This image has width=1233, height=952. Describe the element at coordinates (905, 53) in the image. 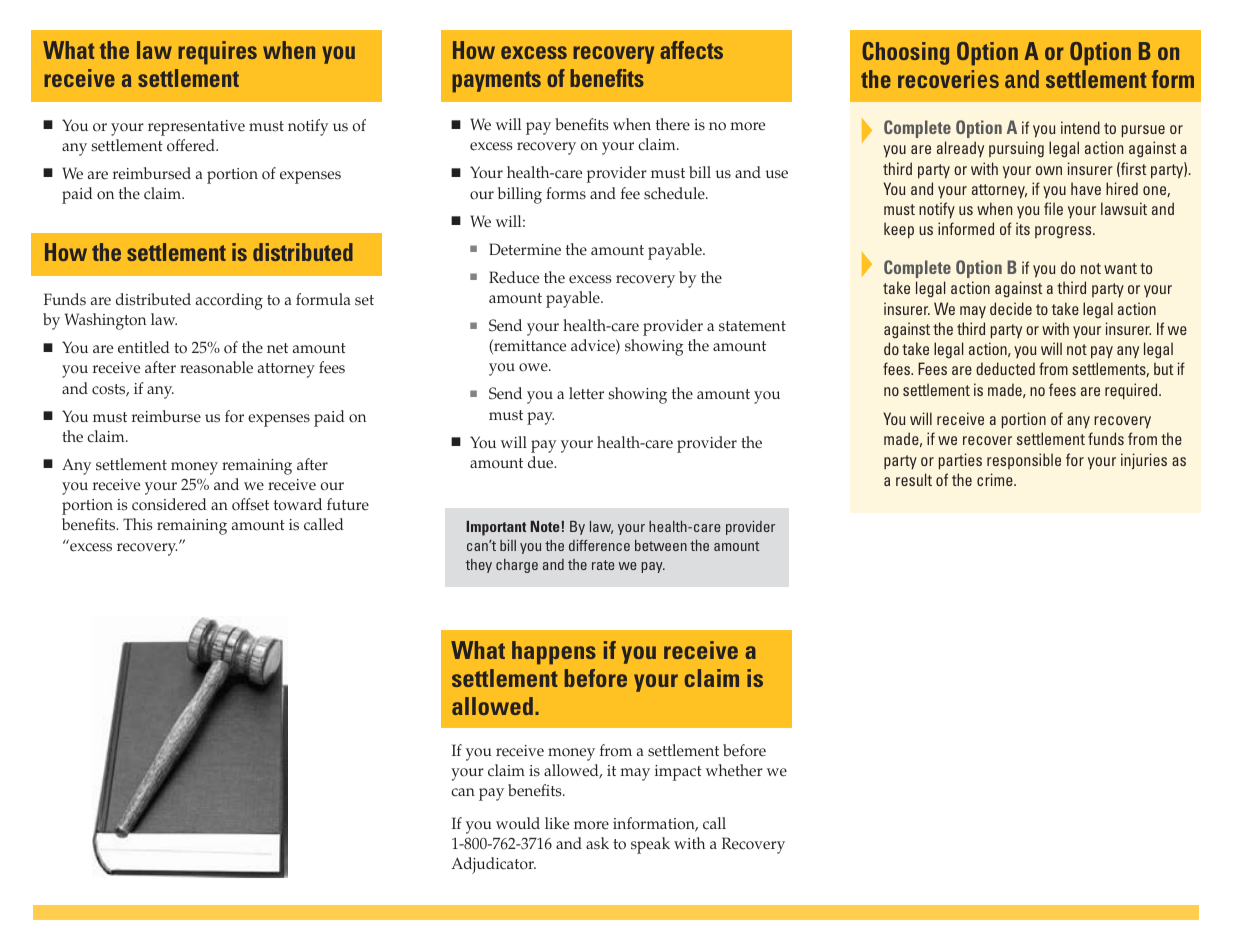

I see `Choosing` at that location.
